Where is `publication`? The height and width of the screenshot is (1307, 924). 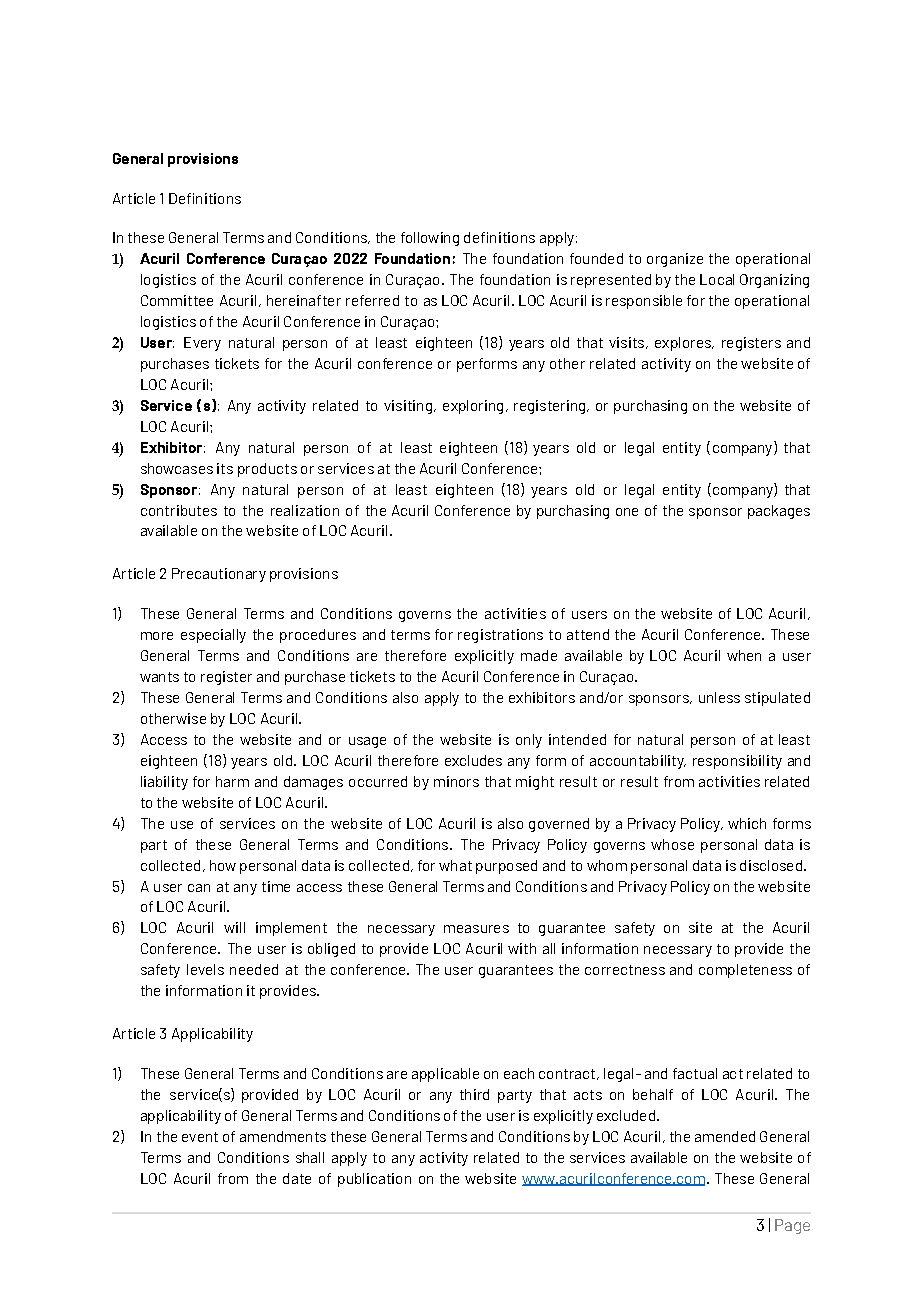
publication is located at coordinates (374, 1180).
